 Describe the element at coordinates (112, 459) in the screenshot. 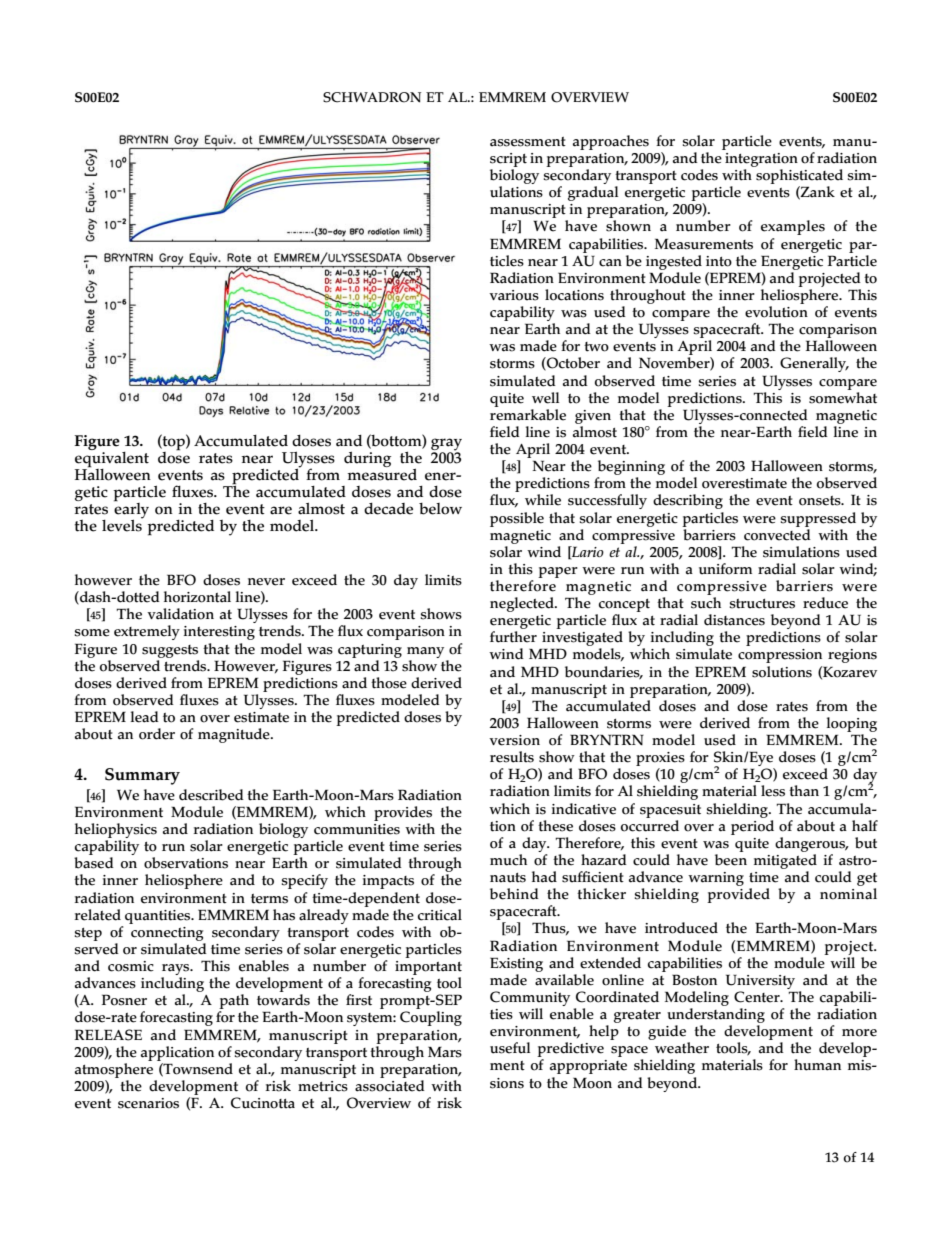

I see `equivalent` at that location.
